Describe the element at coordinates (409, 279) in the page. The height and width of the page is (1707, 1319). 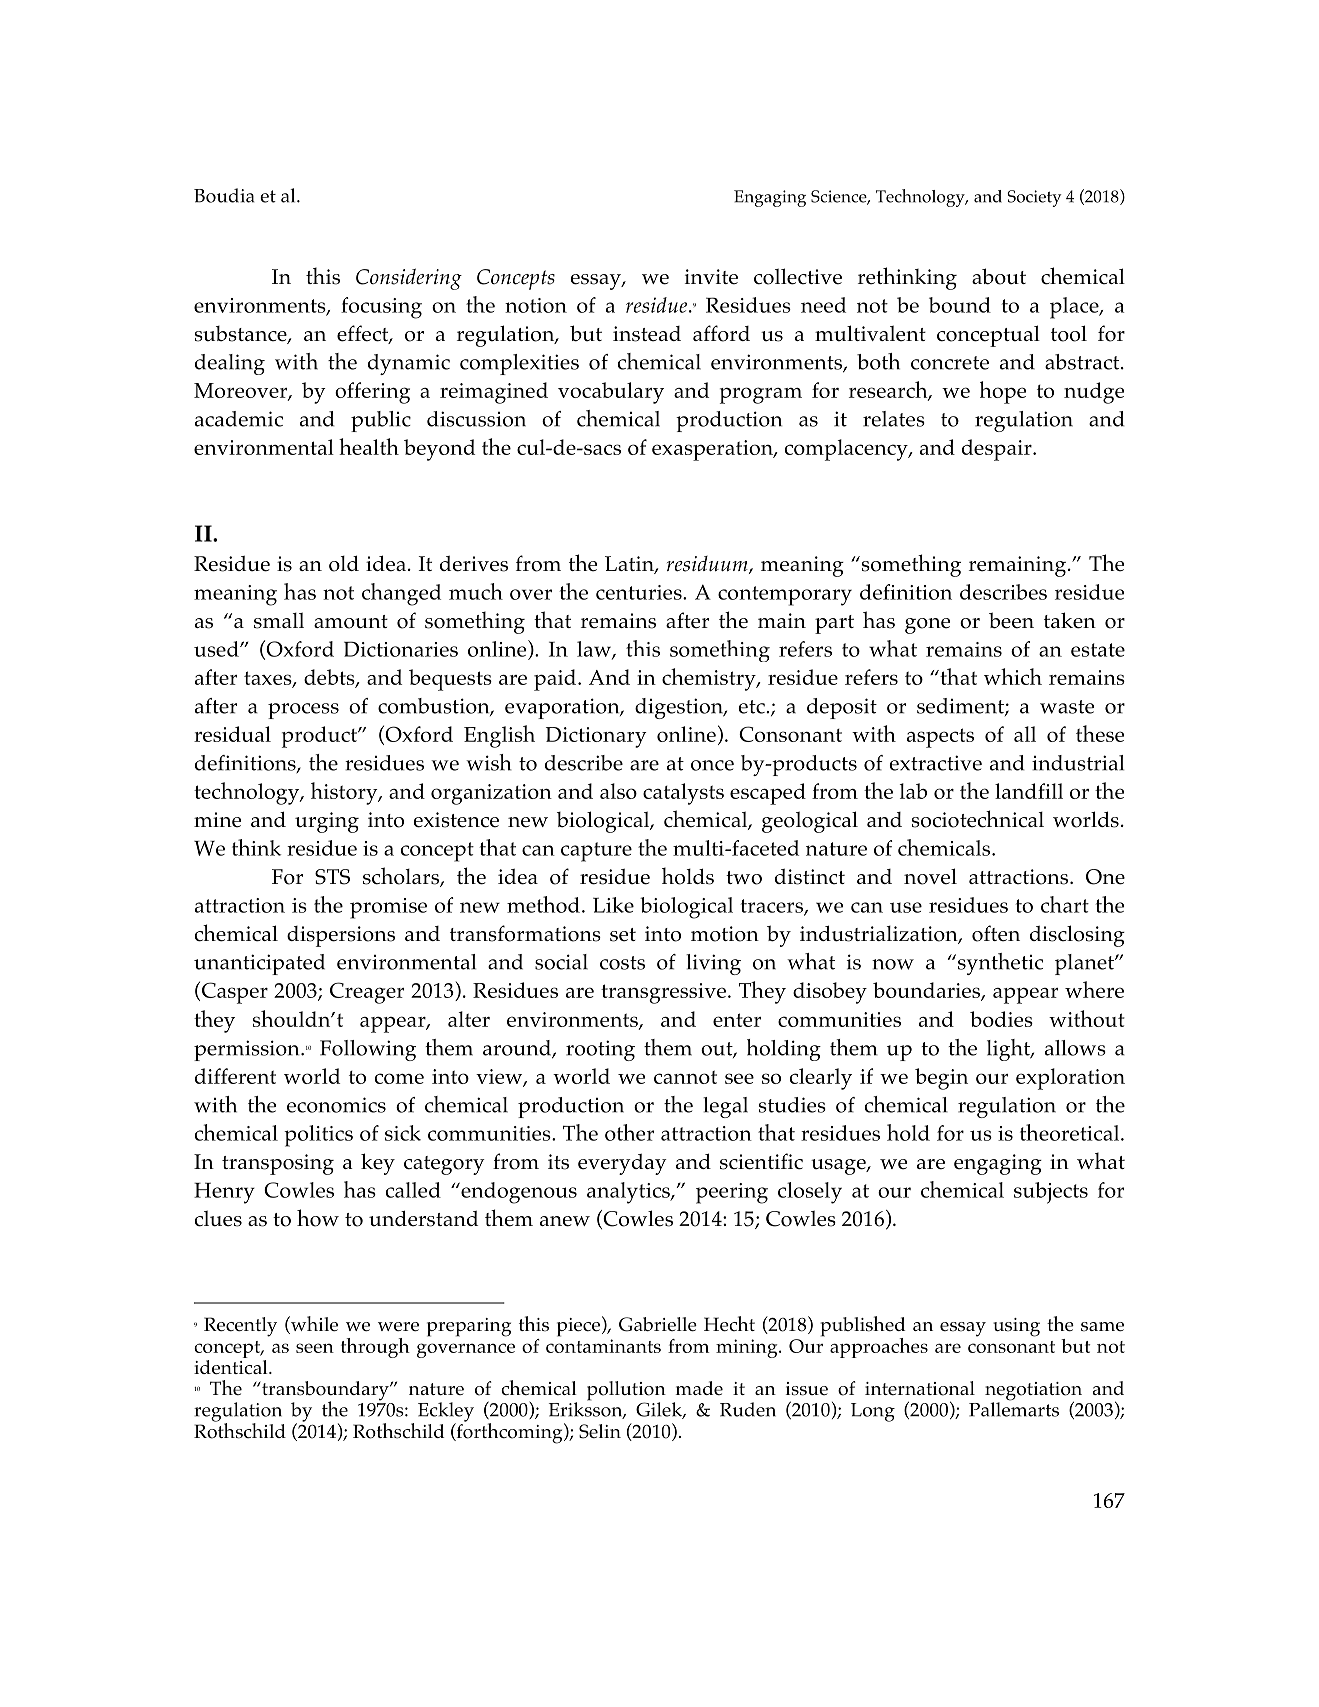
I see `Considering` at that location.
